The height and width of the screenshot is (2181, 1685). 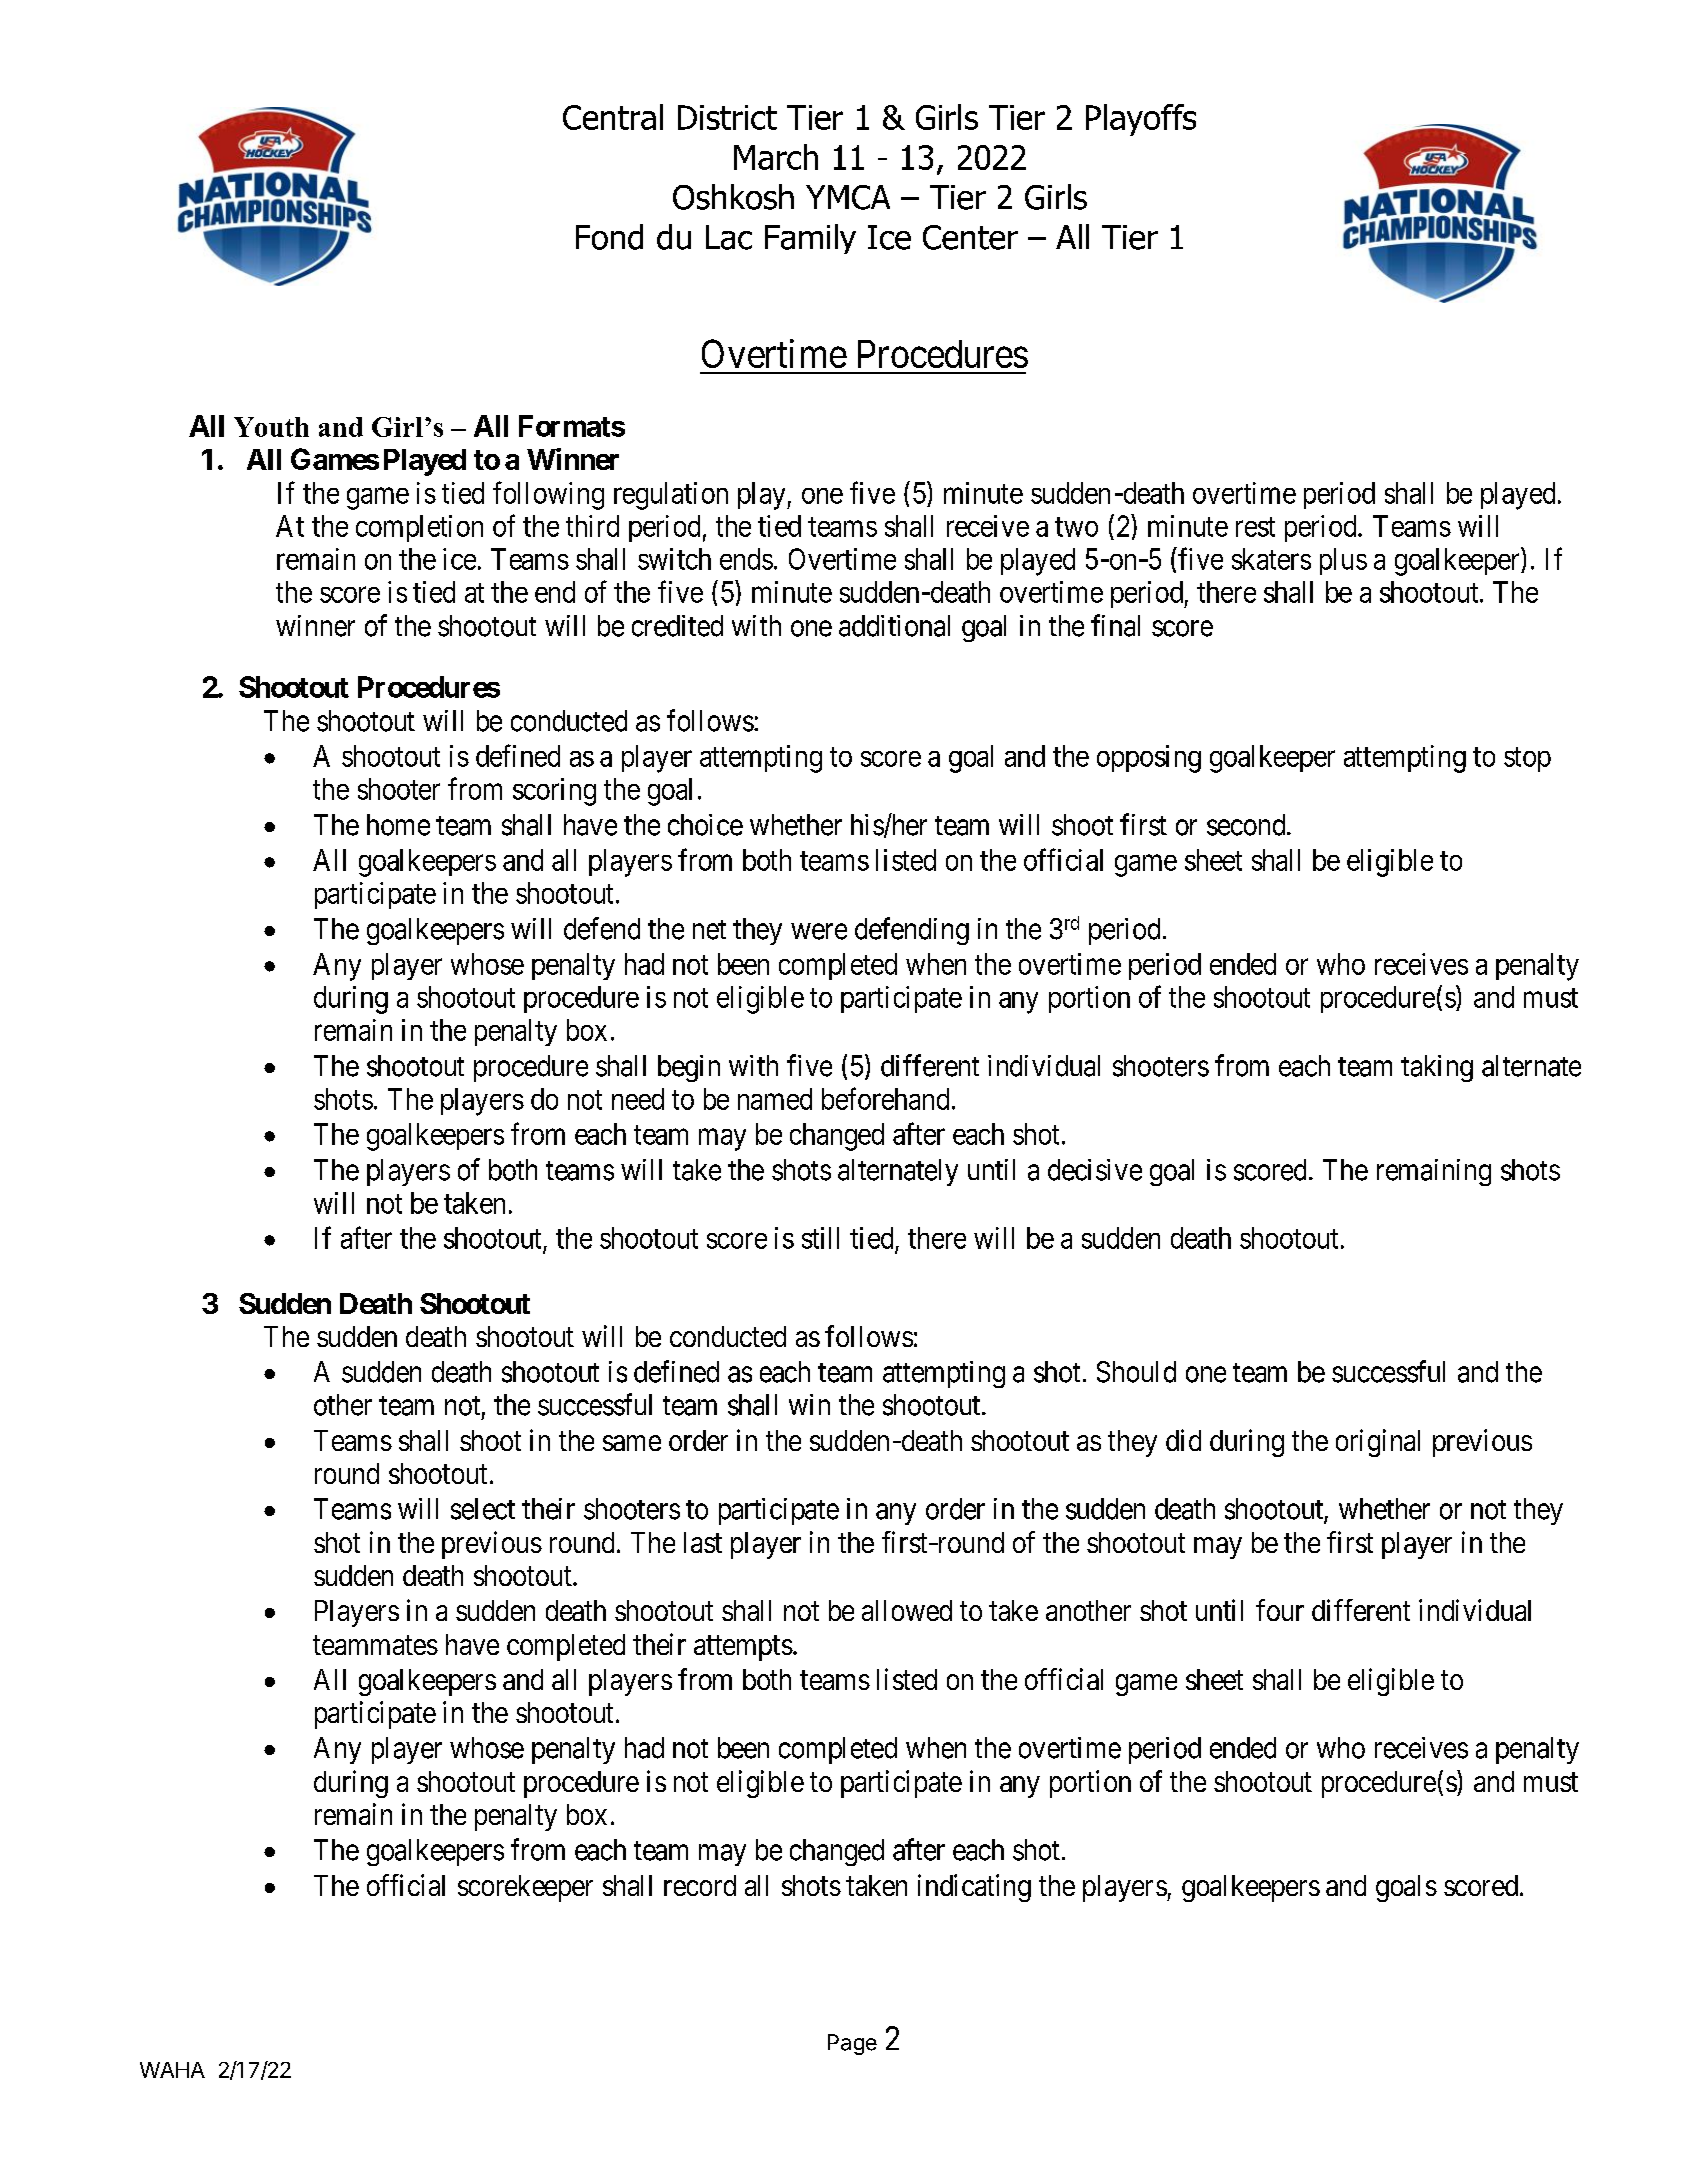 What do you see at coordinates (700, 1885) in the screenshot?
I see `record` at bounding box center [700, 1885].
